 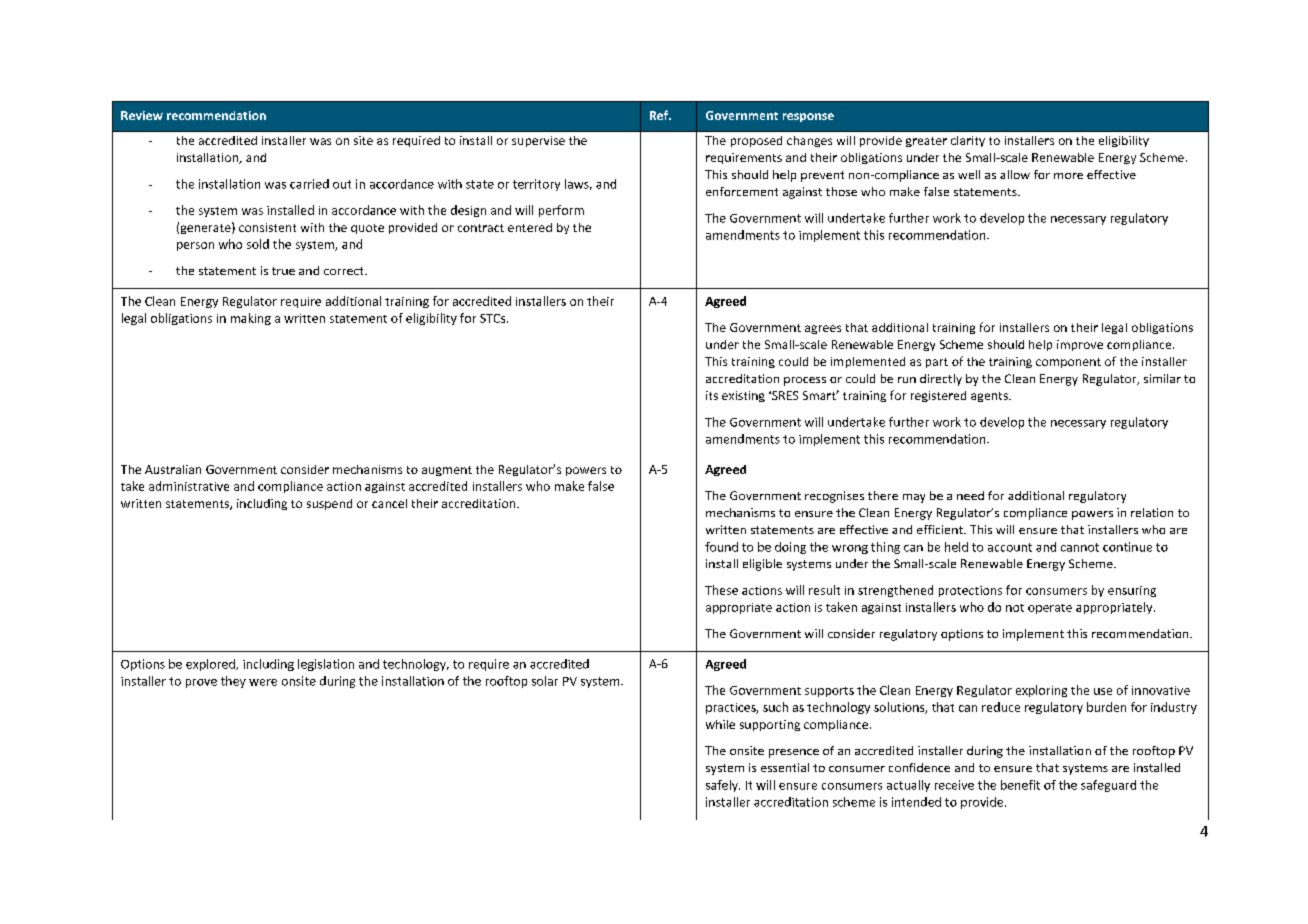 I want to click on were, so click(x=263, y=682).
